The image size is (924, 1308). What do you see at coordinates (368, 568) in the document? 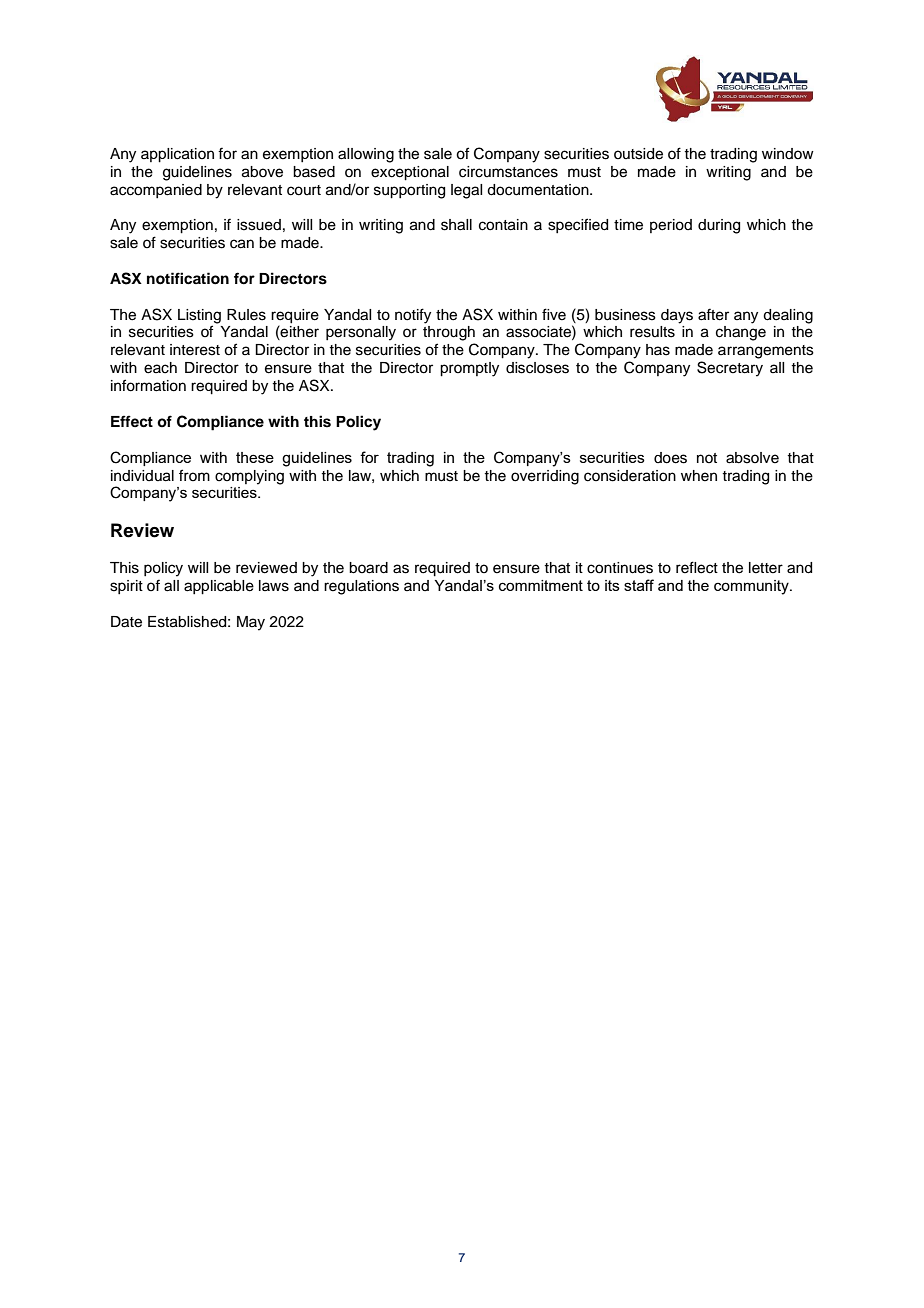
I see `board` at bounding box center [368, 568].
